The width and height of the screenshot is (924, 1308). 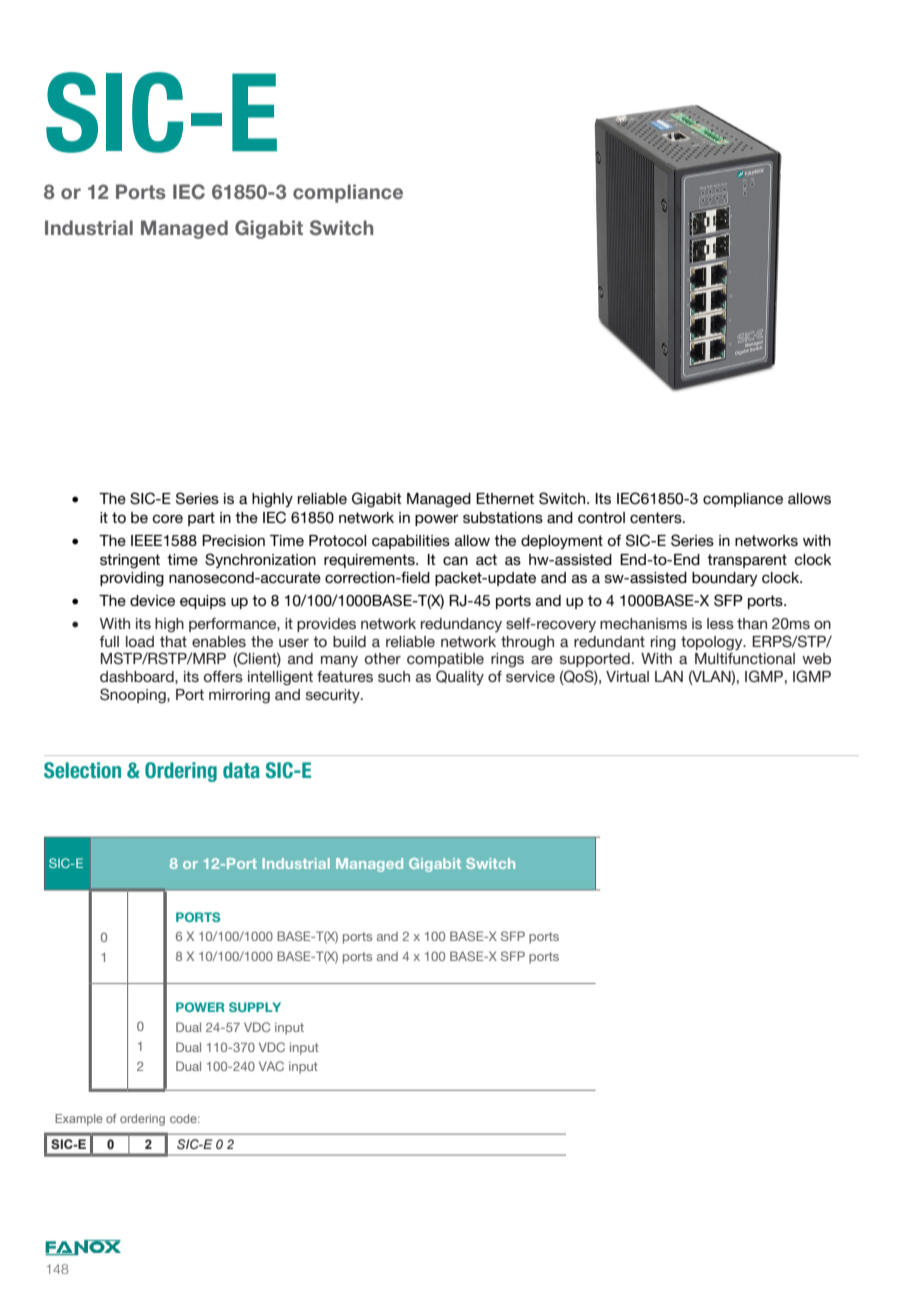 What do you see at coordinates (241, 770) in the screenshot?
I see `data` at bounding box center [241, 770].
